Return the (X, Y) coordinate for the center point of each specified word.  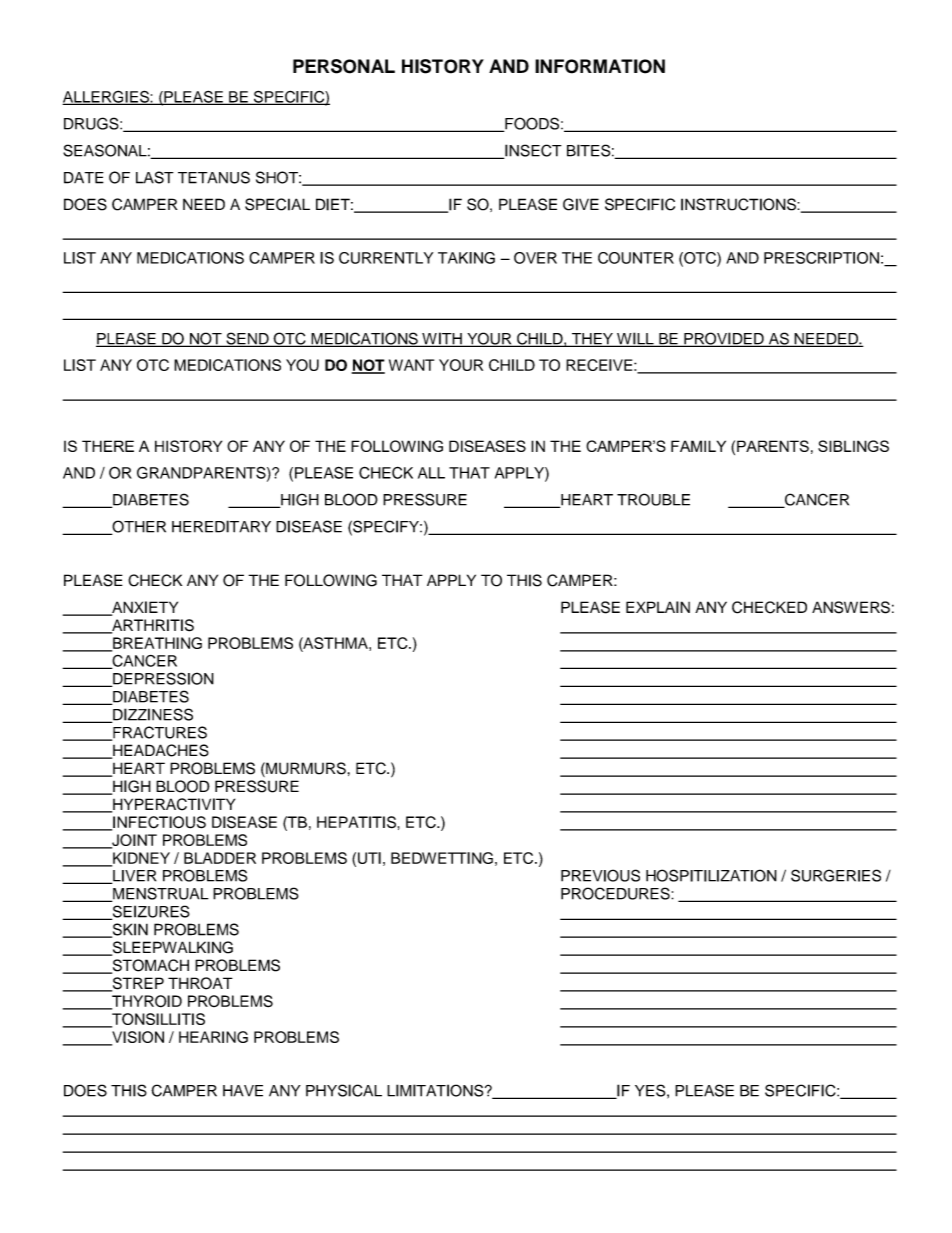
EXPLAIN (658, 607)
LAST (155, 177)
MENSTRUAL (160, 894)
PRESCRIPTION (821, 258)
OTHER (138, 527)
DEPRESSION (162, 679)
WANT (411, 365)
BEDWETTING (442, 858)
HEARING (213, 1037)
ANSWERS (851, 607)
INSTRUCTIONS (739, 204)
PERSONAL (344, 66)
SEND (247, 339)
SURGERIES (836, 875)
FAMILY (698, 446)
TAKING (466, 258)
